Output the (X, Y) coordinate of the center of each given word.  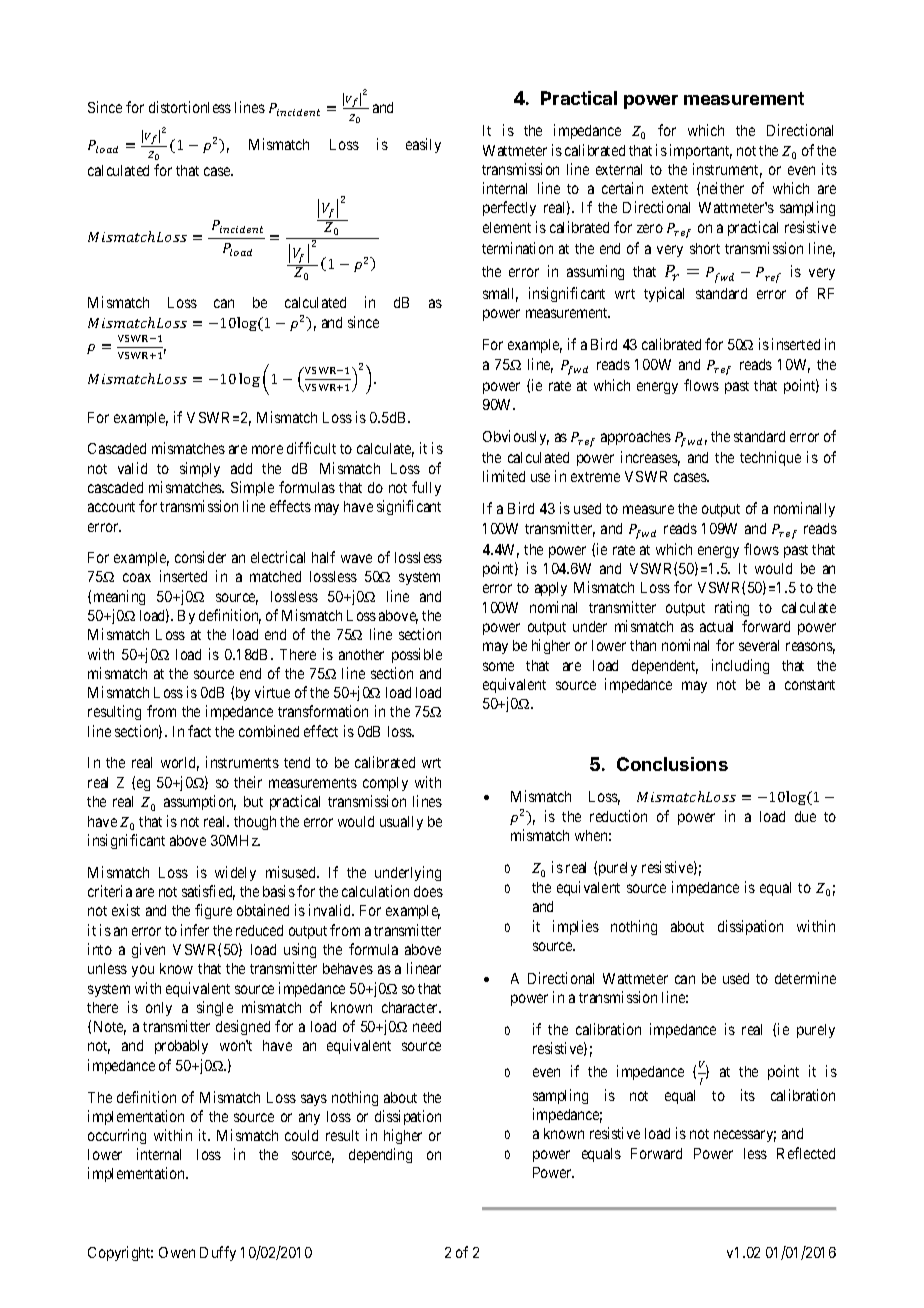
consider (200, 557)
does (428, 891)
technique (770, 458)
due (805, 816)
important (701, 151)
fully (426, 488)
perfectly (509, 208)
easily (423, 145)
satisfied (208, 892)
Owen (177, 1252)
